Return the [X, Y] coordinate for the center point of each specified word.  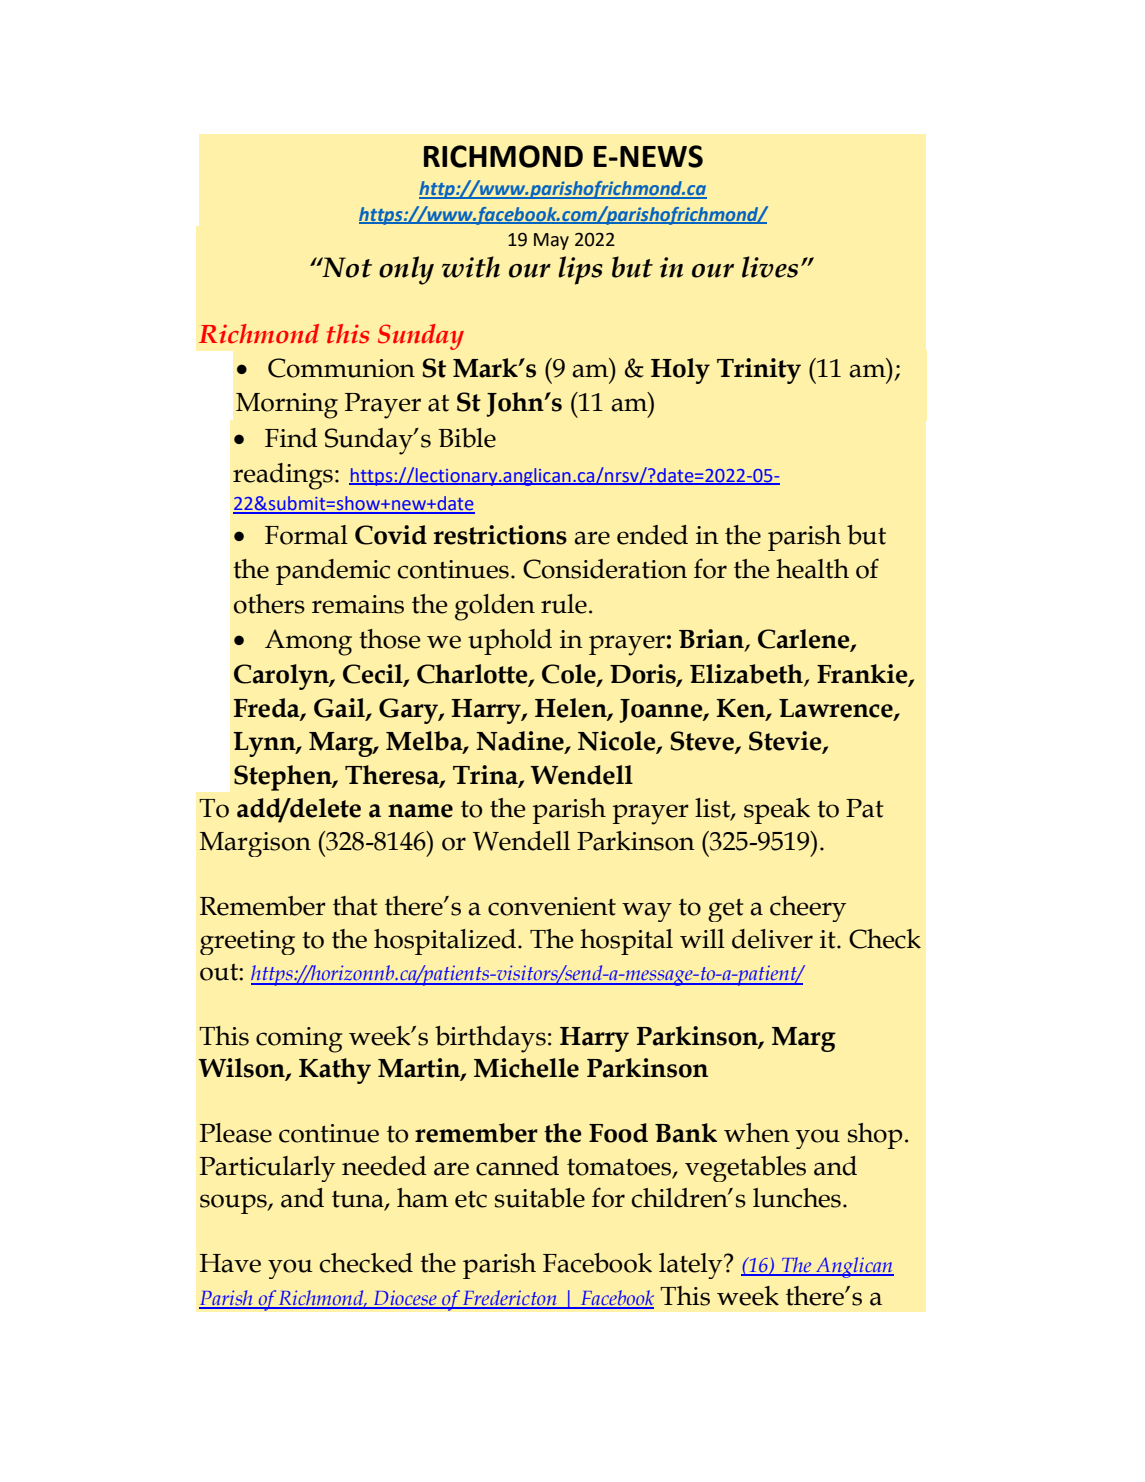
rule [564, 604]
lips [580, 270]
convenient [552, 906]
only [406, 270]
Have [230, 1263]
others [269, 604]
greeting [247, 942]
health [812, 569]
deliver [772, 939]
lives [770, 267]
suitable [540, 1198]
